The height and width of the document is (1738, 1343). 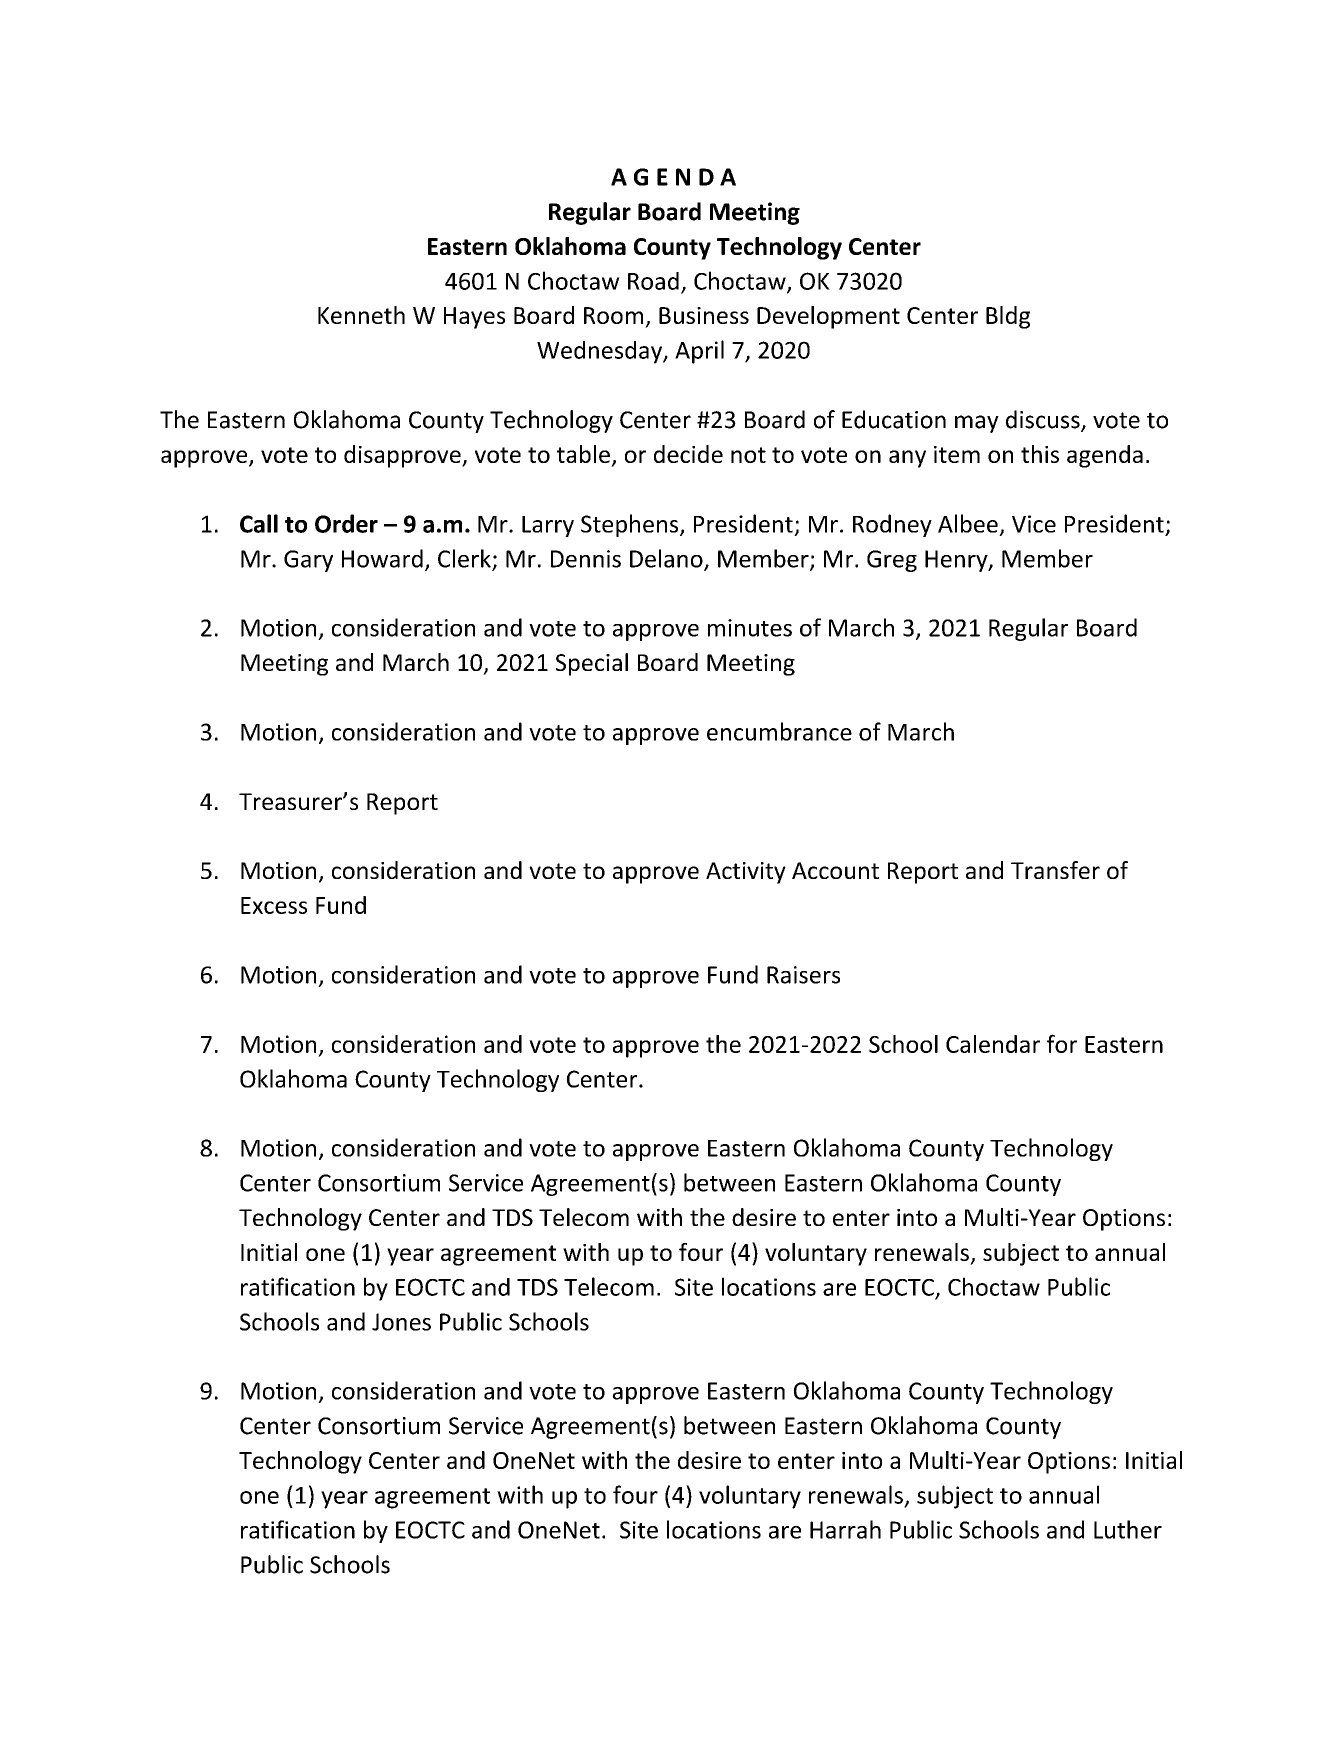 I want to click on Jones, so click(x=401, y=1322).
